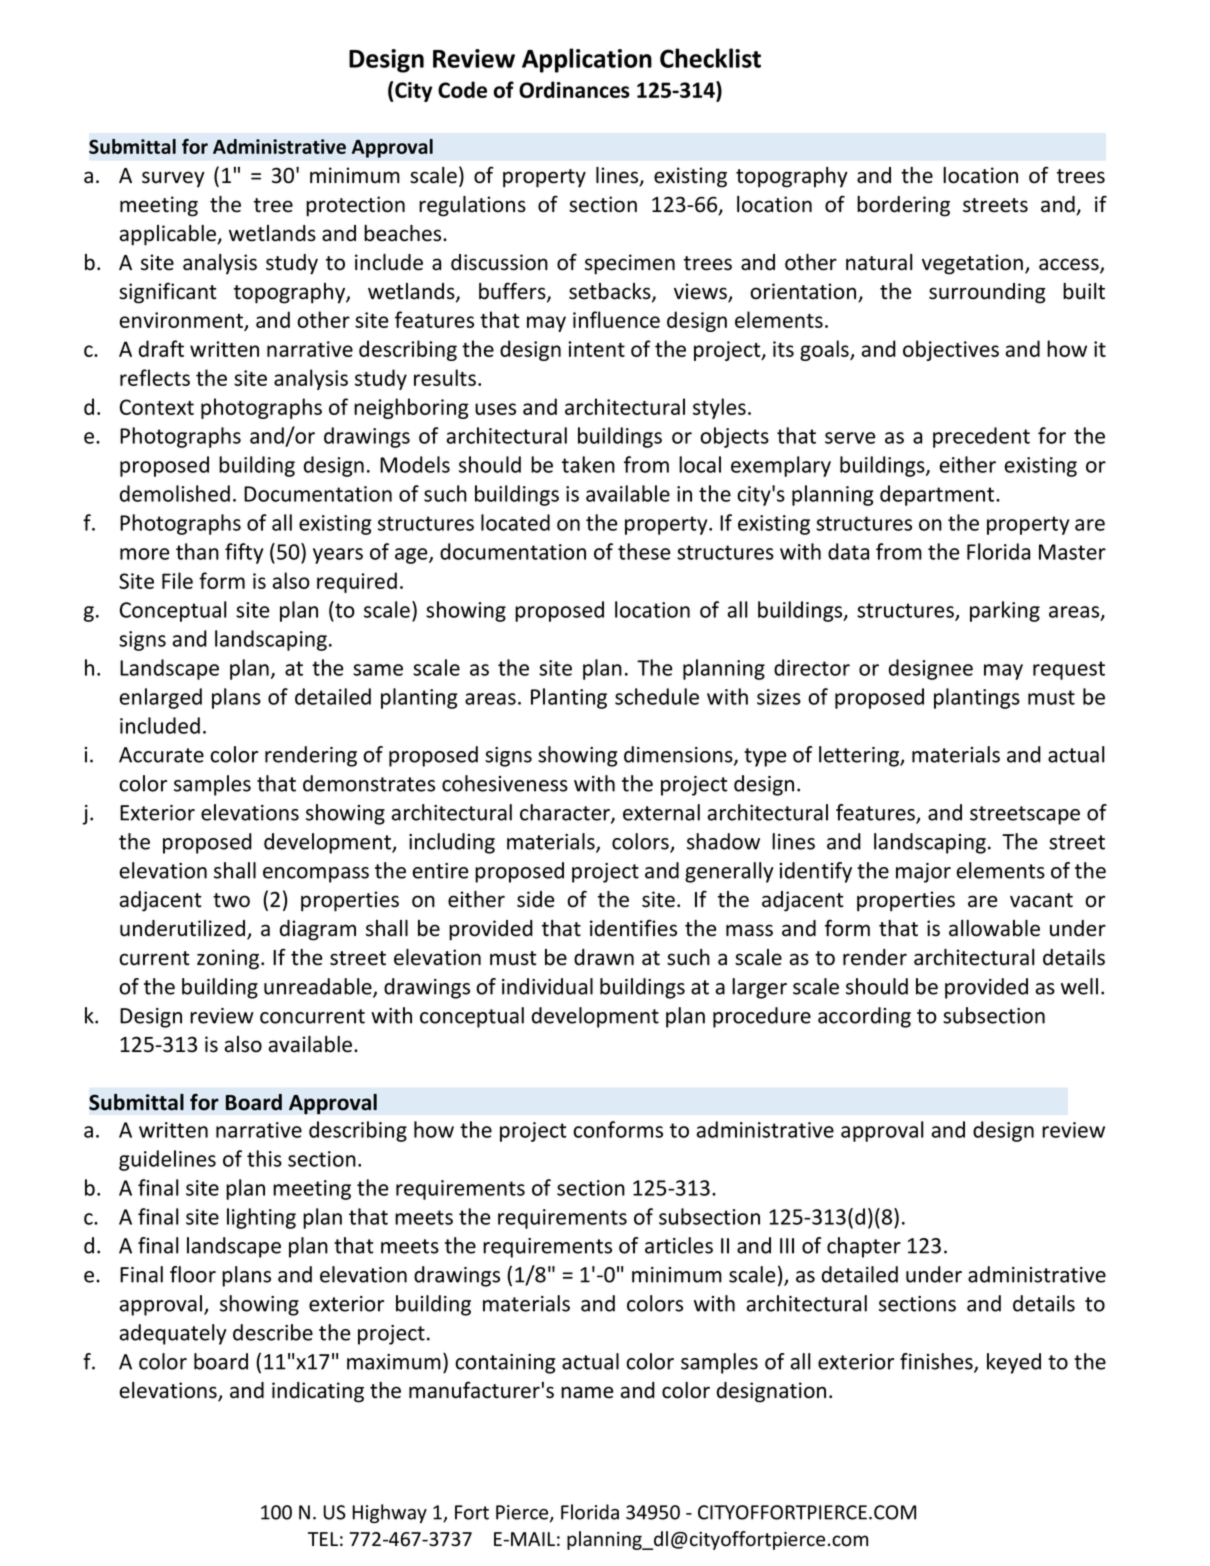  Describe the element at coordinates (604, 957) in the screenshot. I see `drawn` at that location.
